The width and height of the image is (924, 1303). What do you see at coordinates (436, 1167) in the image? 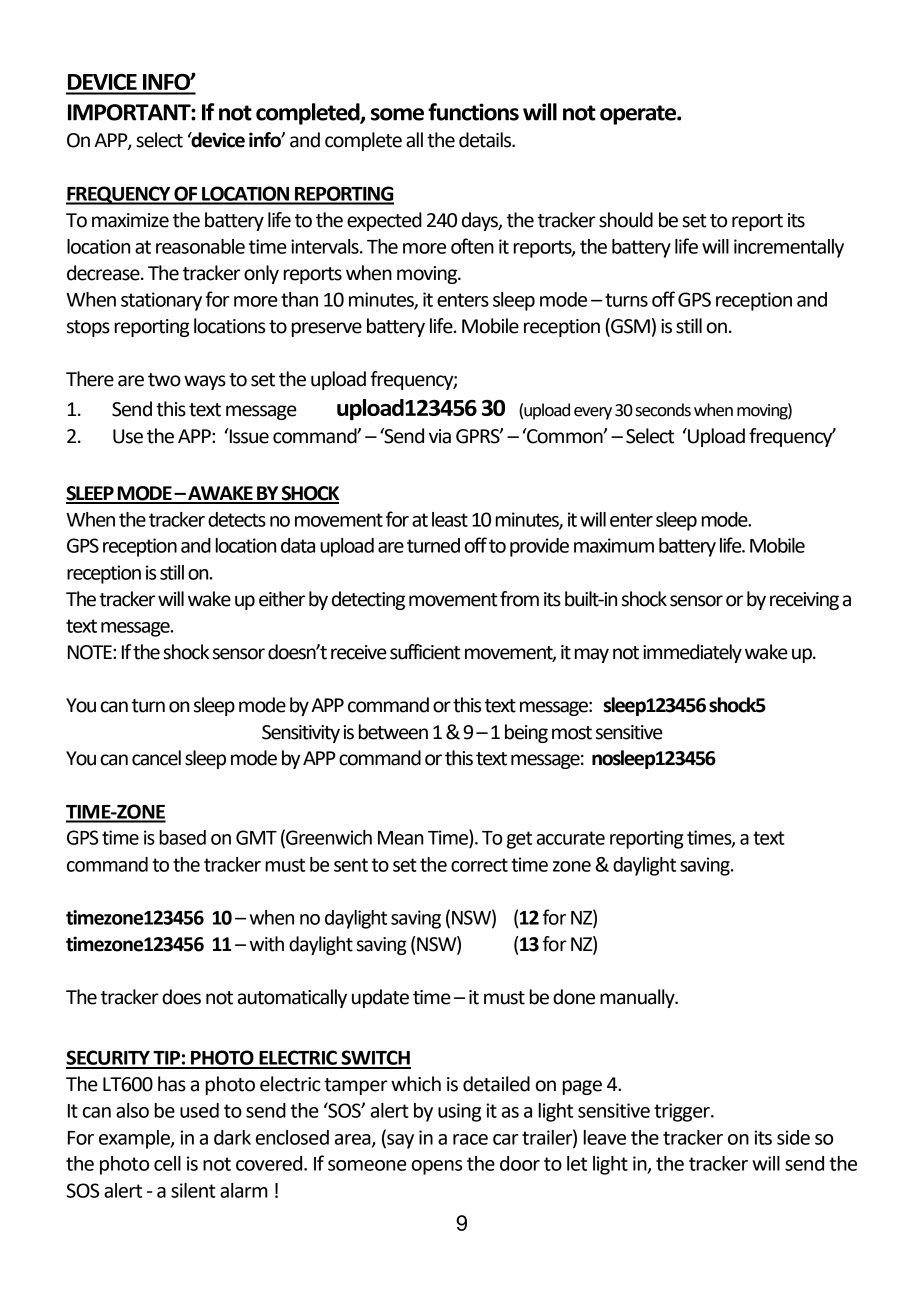
I see `opens` at bounding box center [436, 1167].
